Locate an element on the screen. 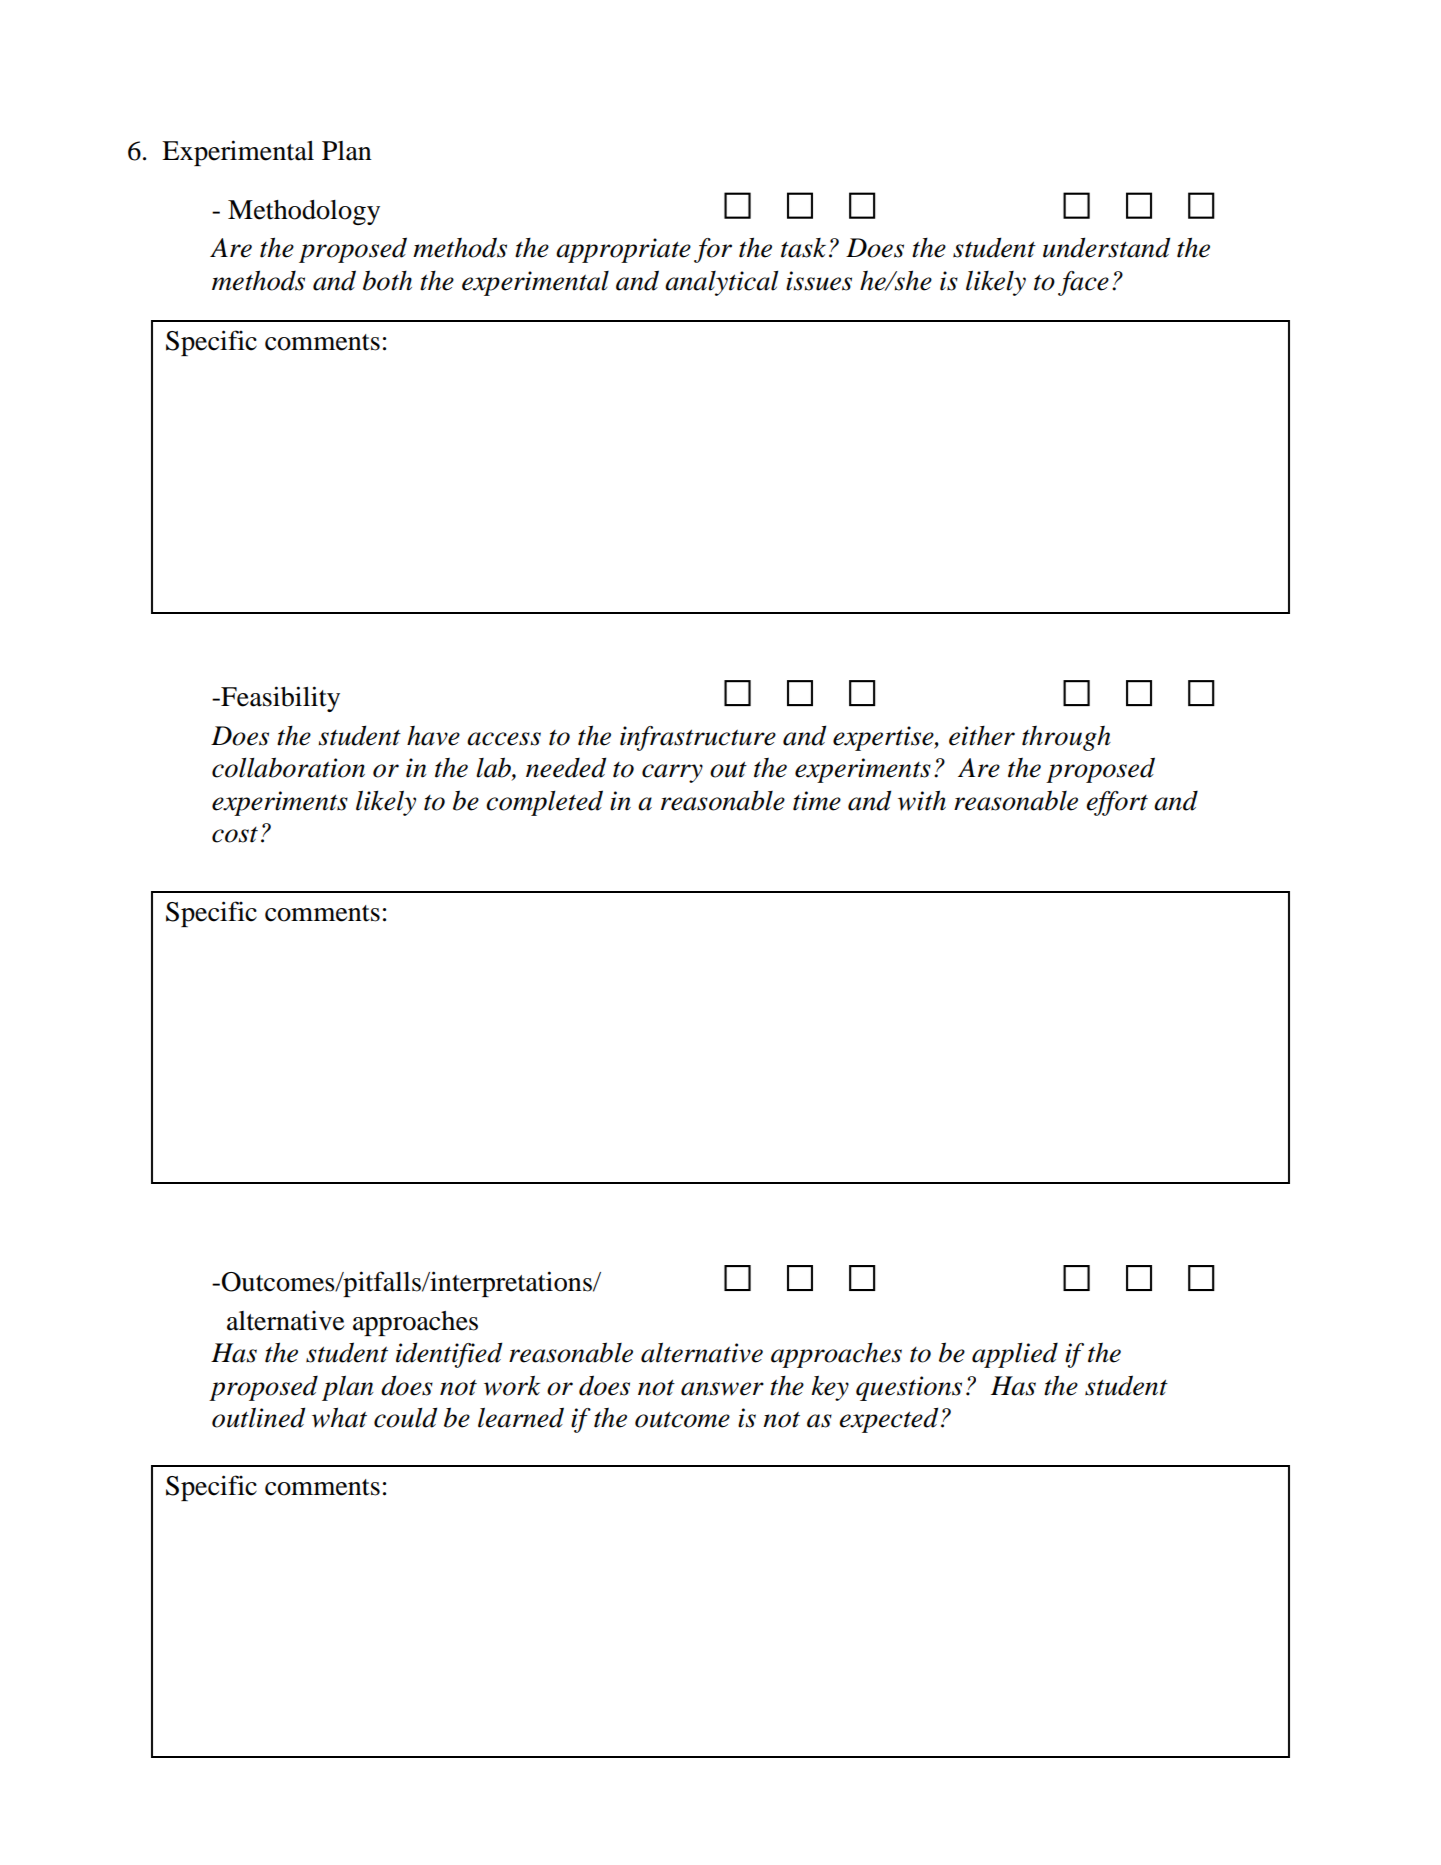 This screenshot has height=1865, width=1441. either is located at coordinates (982, 736).
